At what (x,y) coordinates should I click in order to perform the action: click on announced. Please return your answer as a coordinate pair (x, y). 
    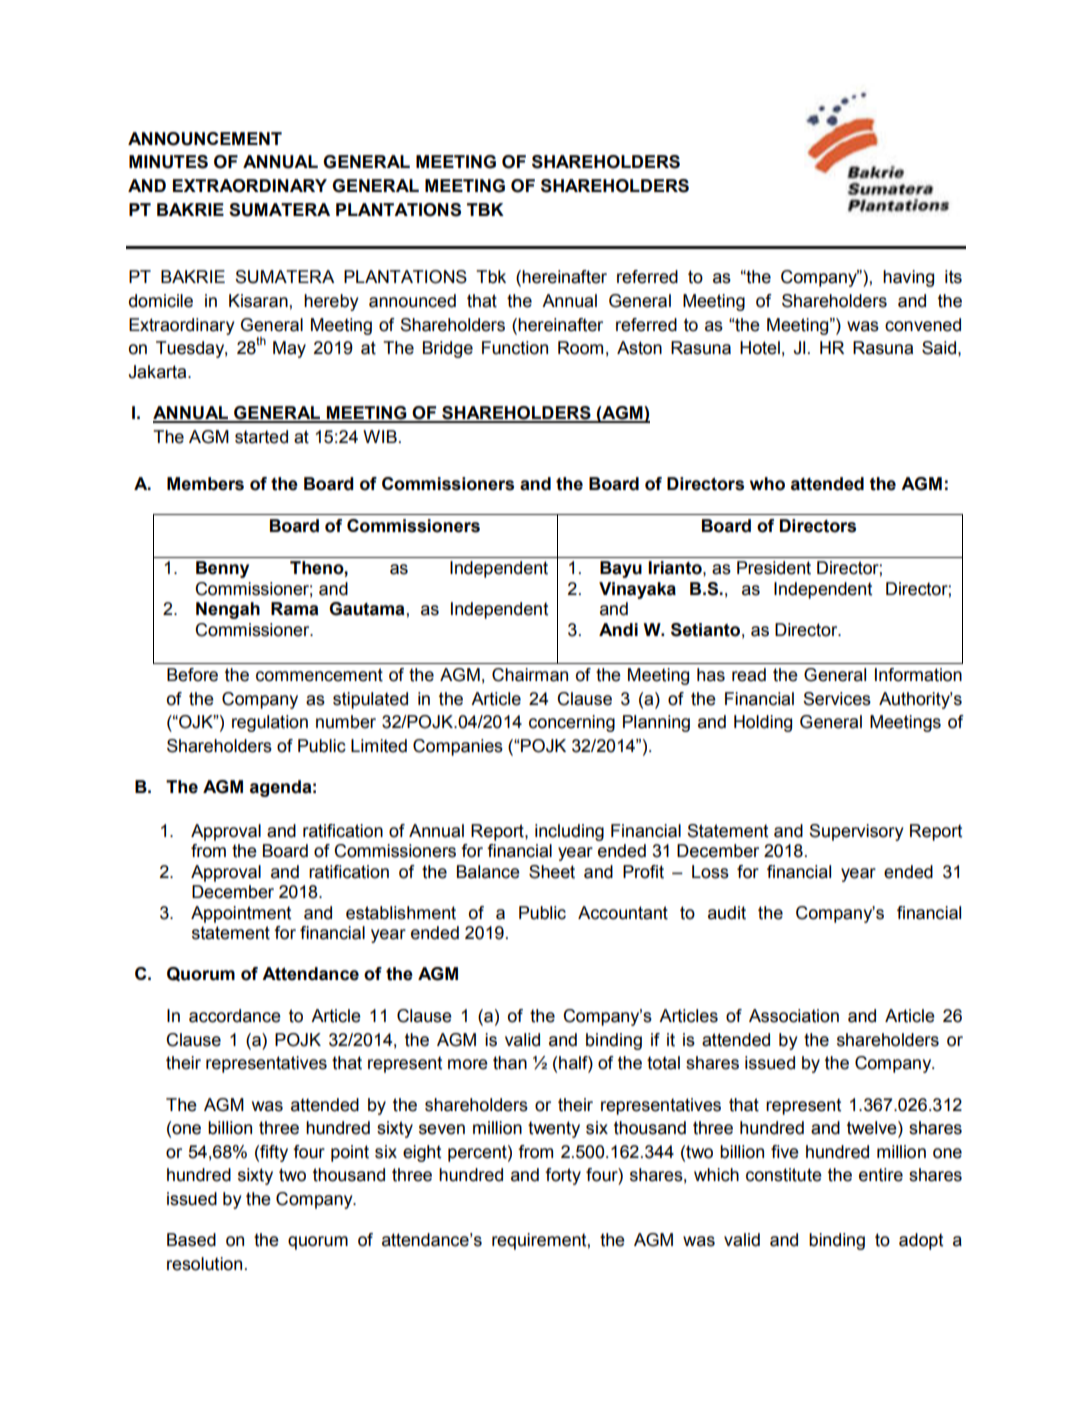
    Looking at the image, I should click on (412, 301).
